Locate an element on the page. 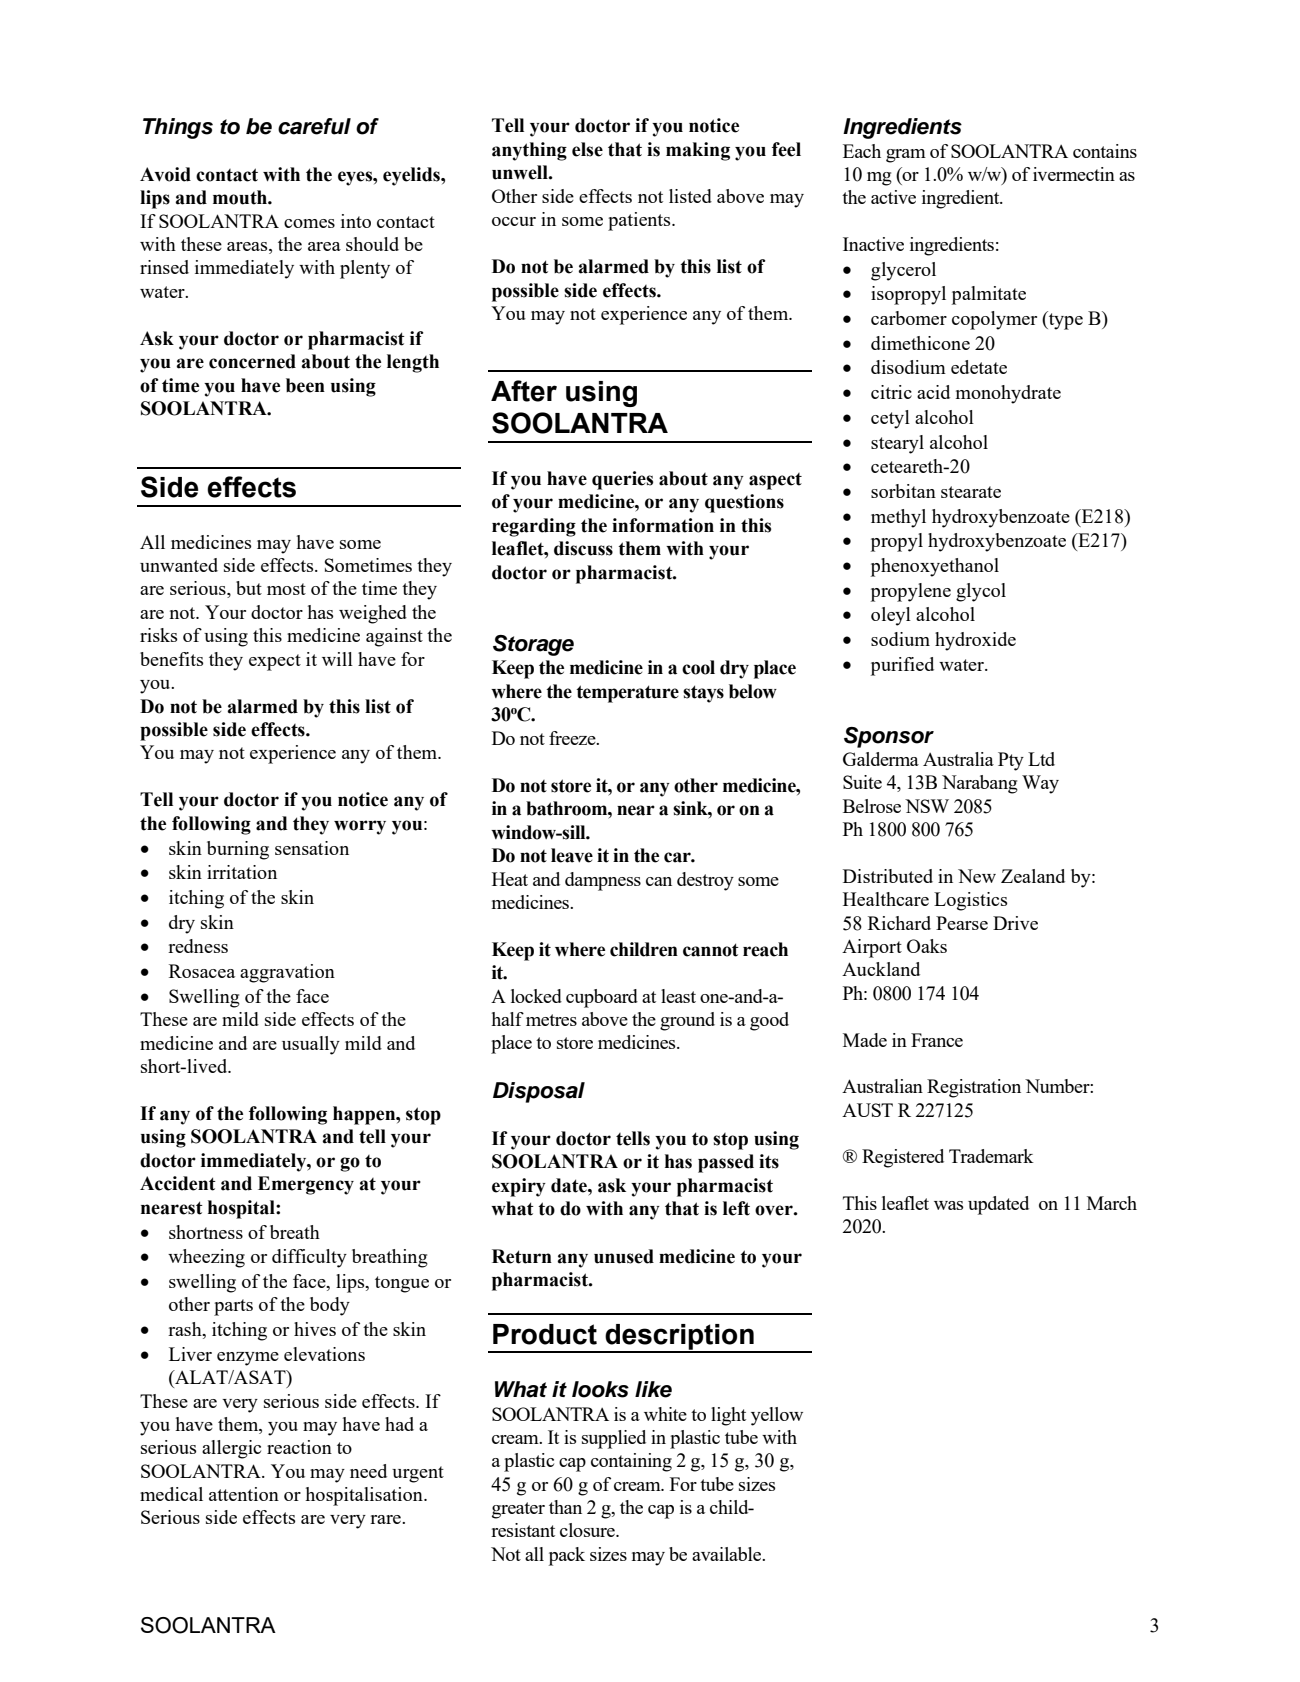  New is located at coordinates (977, 876).
